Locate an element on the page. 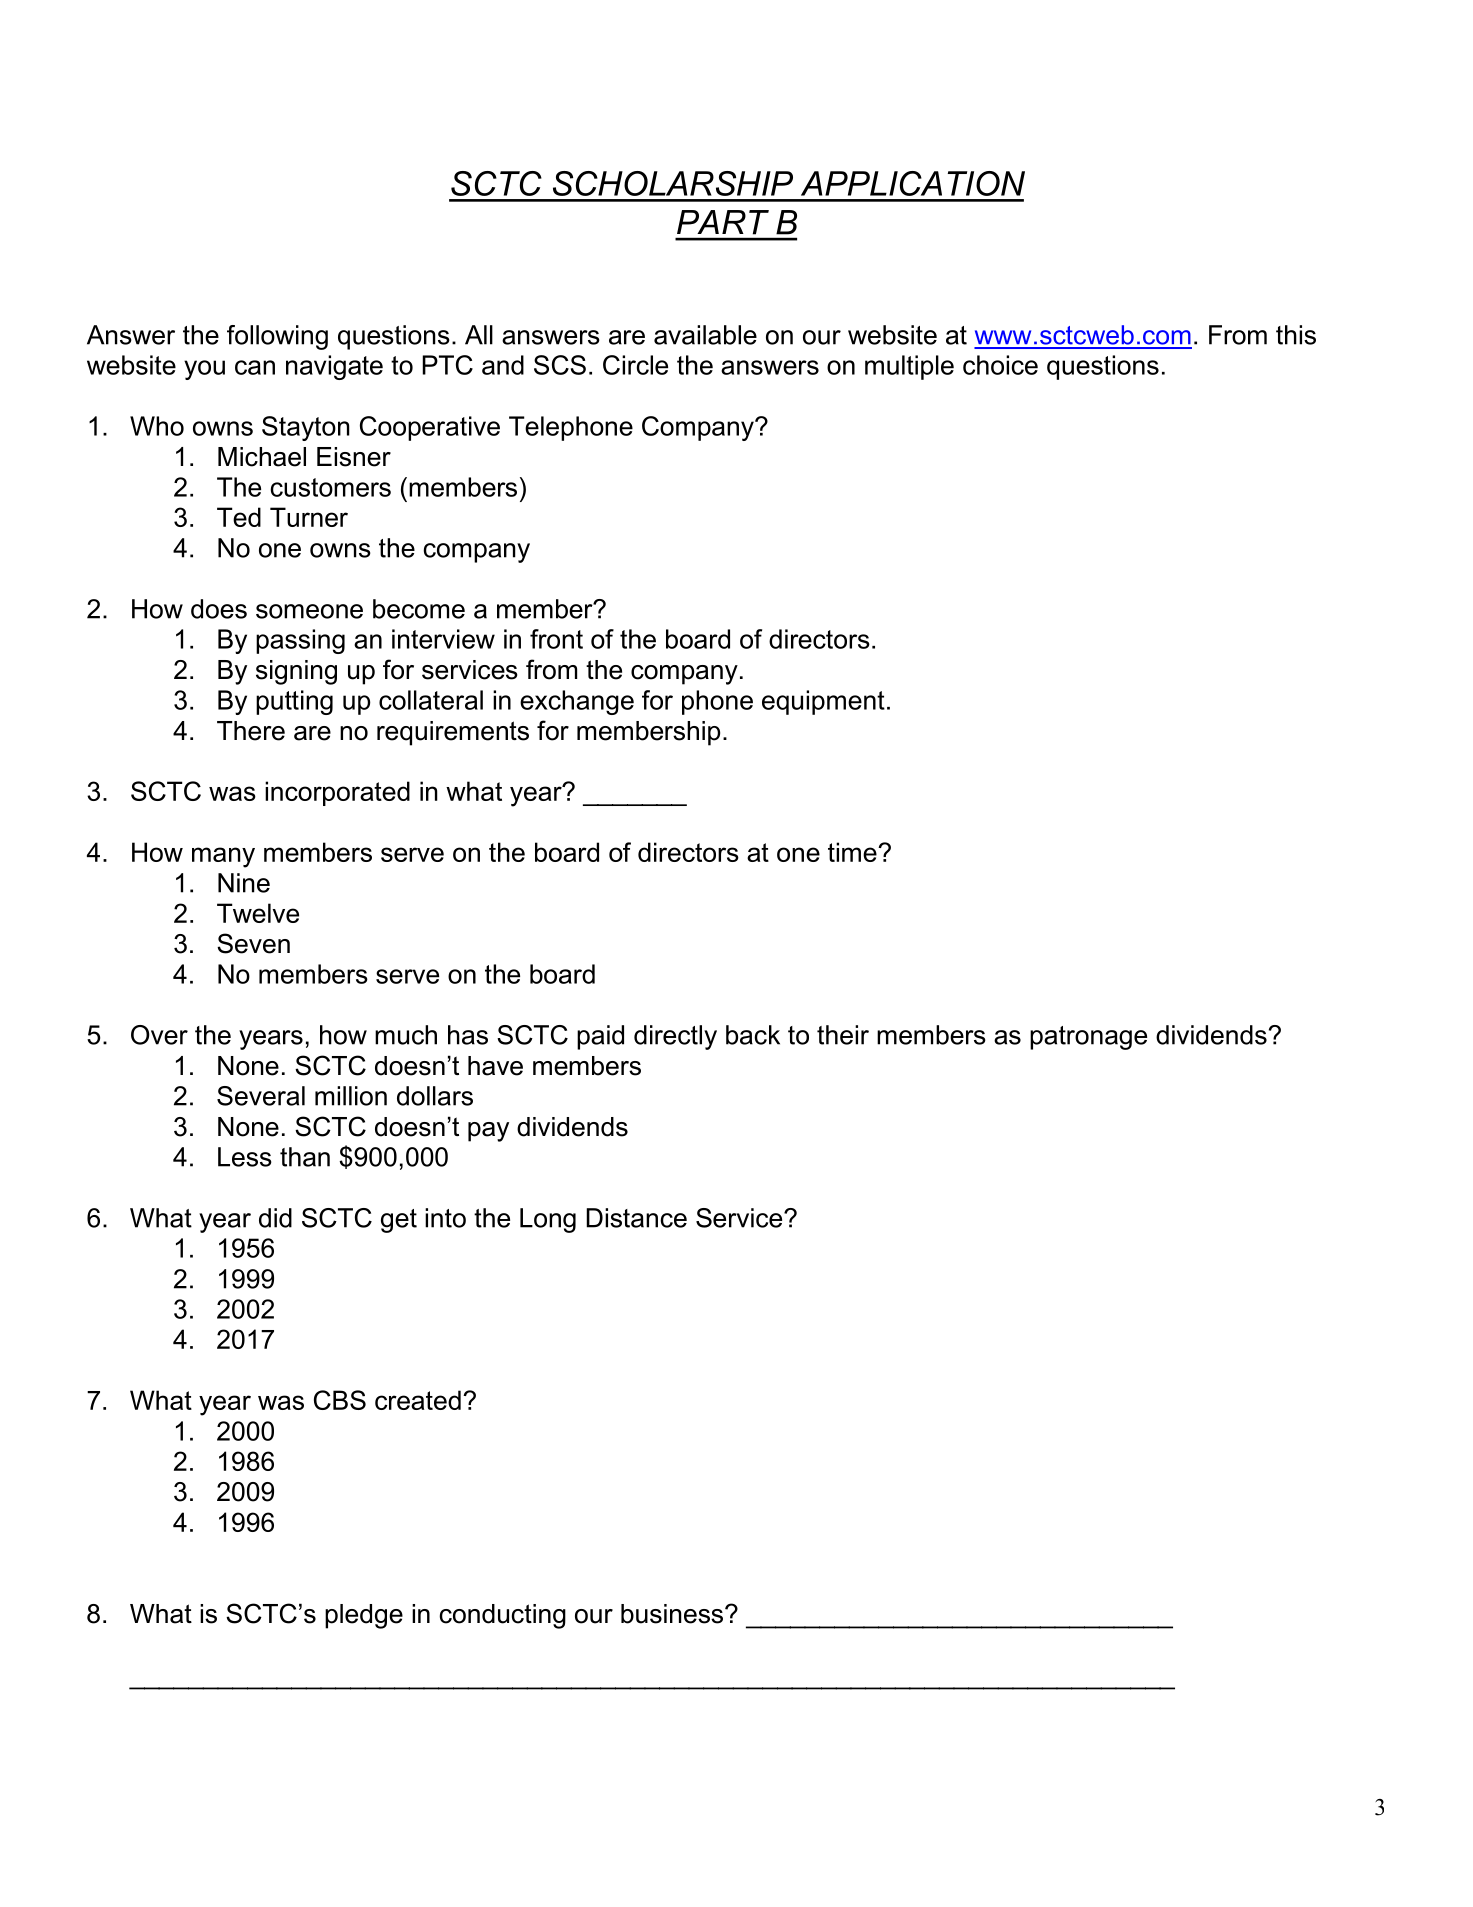 The image size is (1473, 1907). PART is located at coordinates (723, 222).
